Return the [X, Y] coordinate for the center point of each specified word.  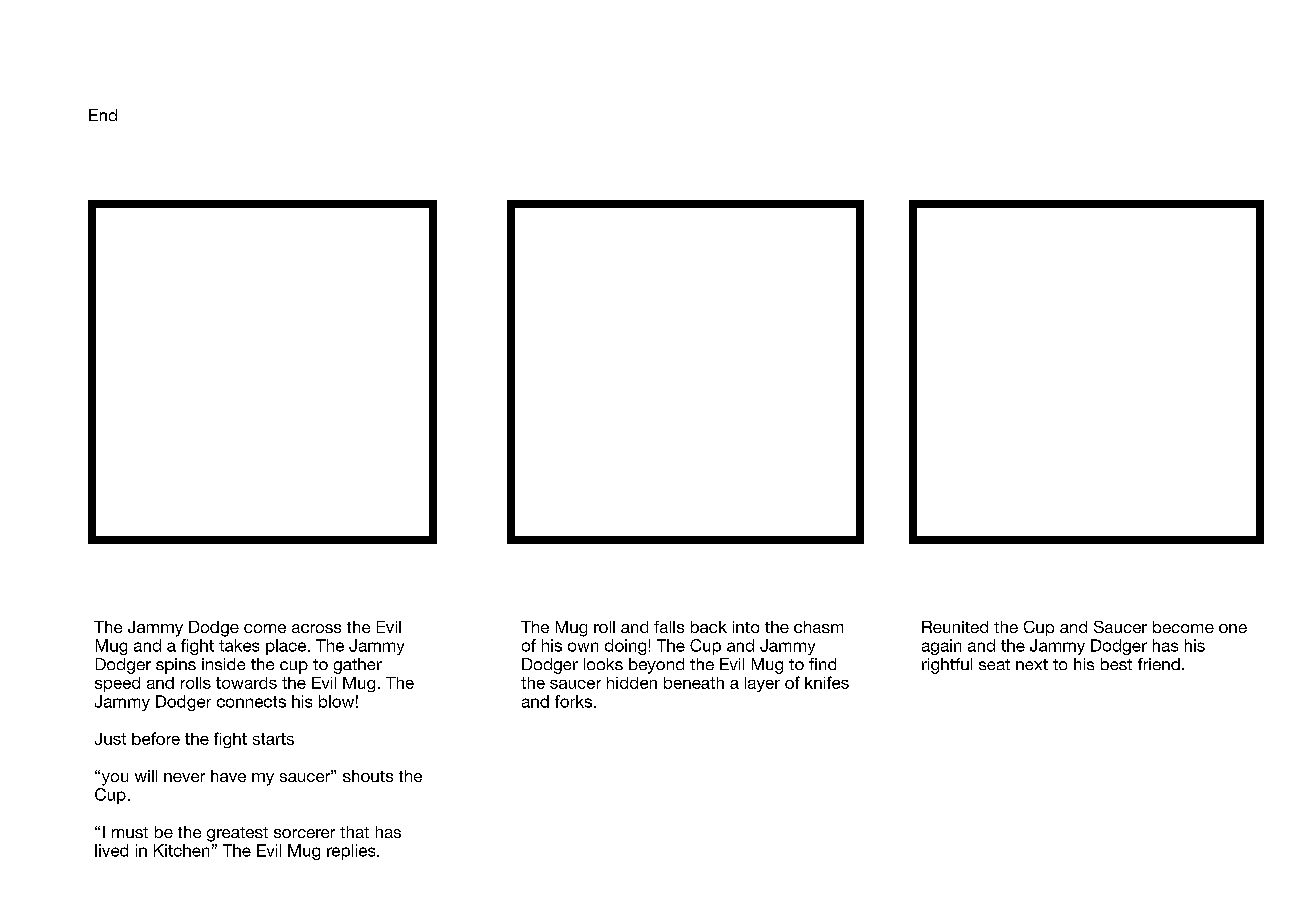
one [1233, 628]
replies [352, 852]
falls [669, 627]
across [316, 628]
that [354, 832]
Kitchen [181, 850]
